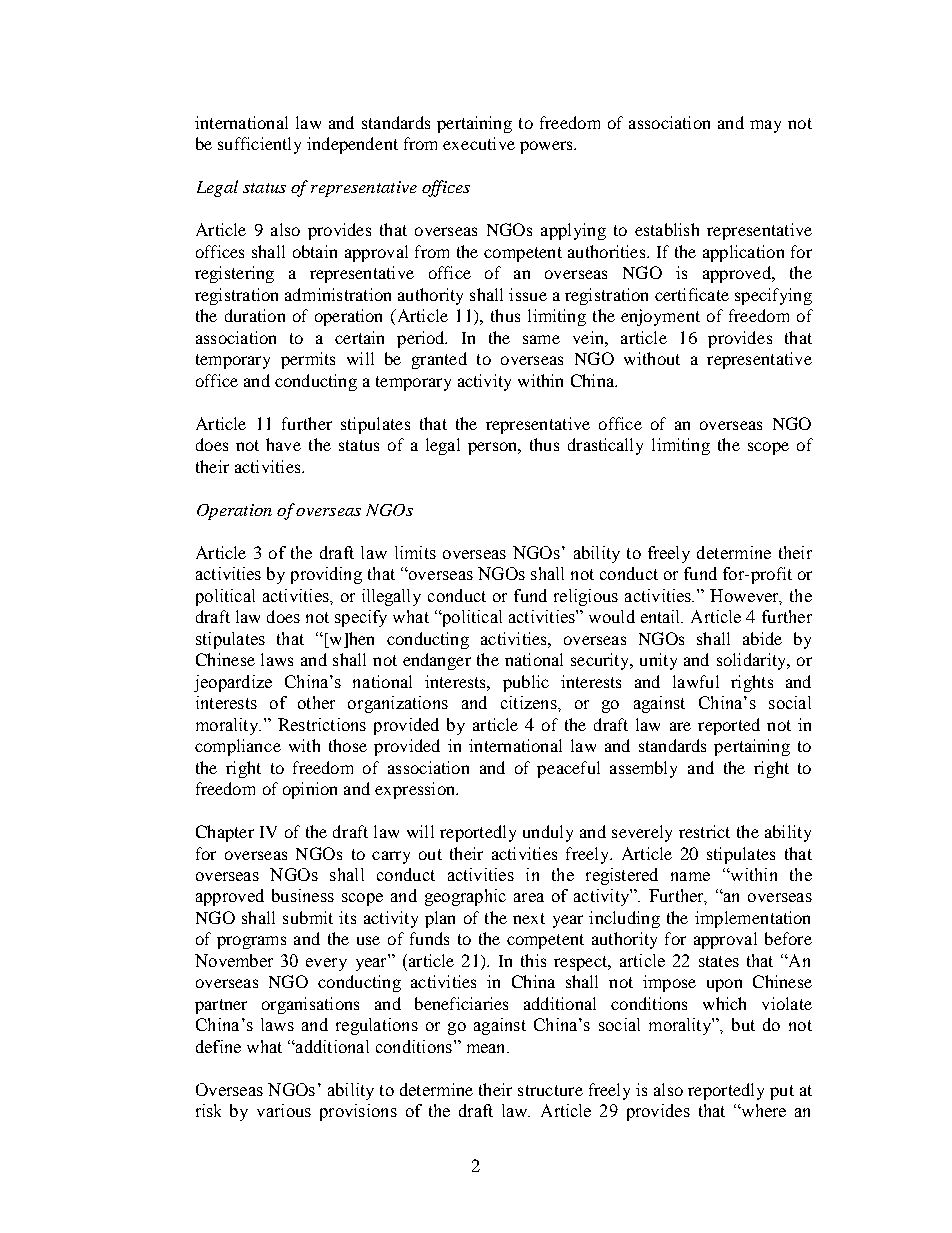 The image size is (952, 1233). What do you see at coordinates (259, 145) in the screenshot?
I see `sufficiently` at bounding box center [259, 145].
